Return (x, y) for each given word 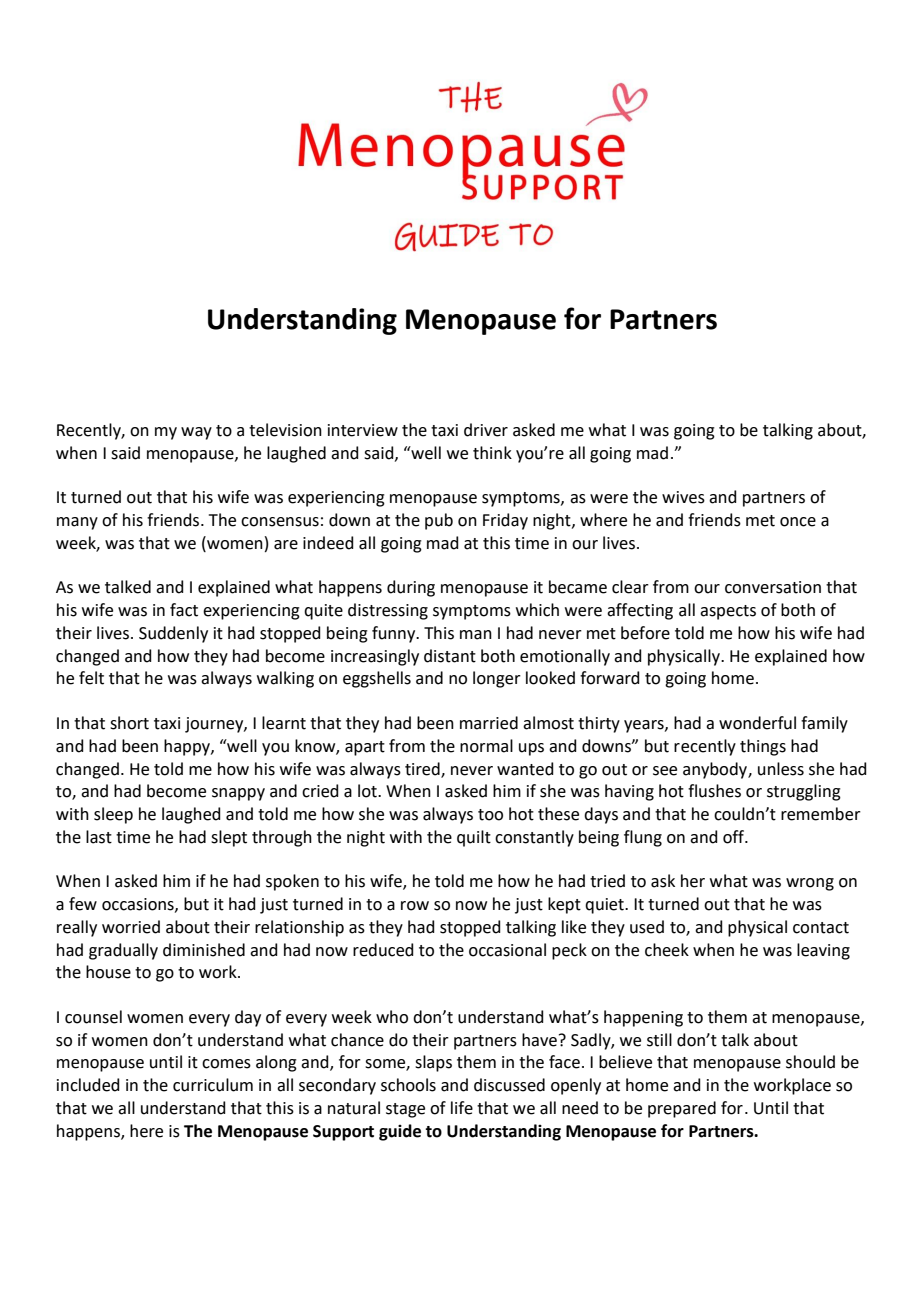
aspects (728, 612)
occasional (507, 950)
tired (423, 769)
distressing (388, 611)
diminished (204, 950)
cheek (667, 950)
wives (683, 497)
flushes (714, 791)
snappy (238, 794)
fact (184, 610)
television (285, 430)
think (492, 453)
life (462, 1108)
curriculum (213, 1085)
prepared (682, 1109)
